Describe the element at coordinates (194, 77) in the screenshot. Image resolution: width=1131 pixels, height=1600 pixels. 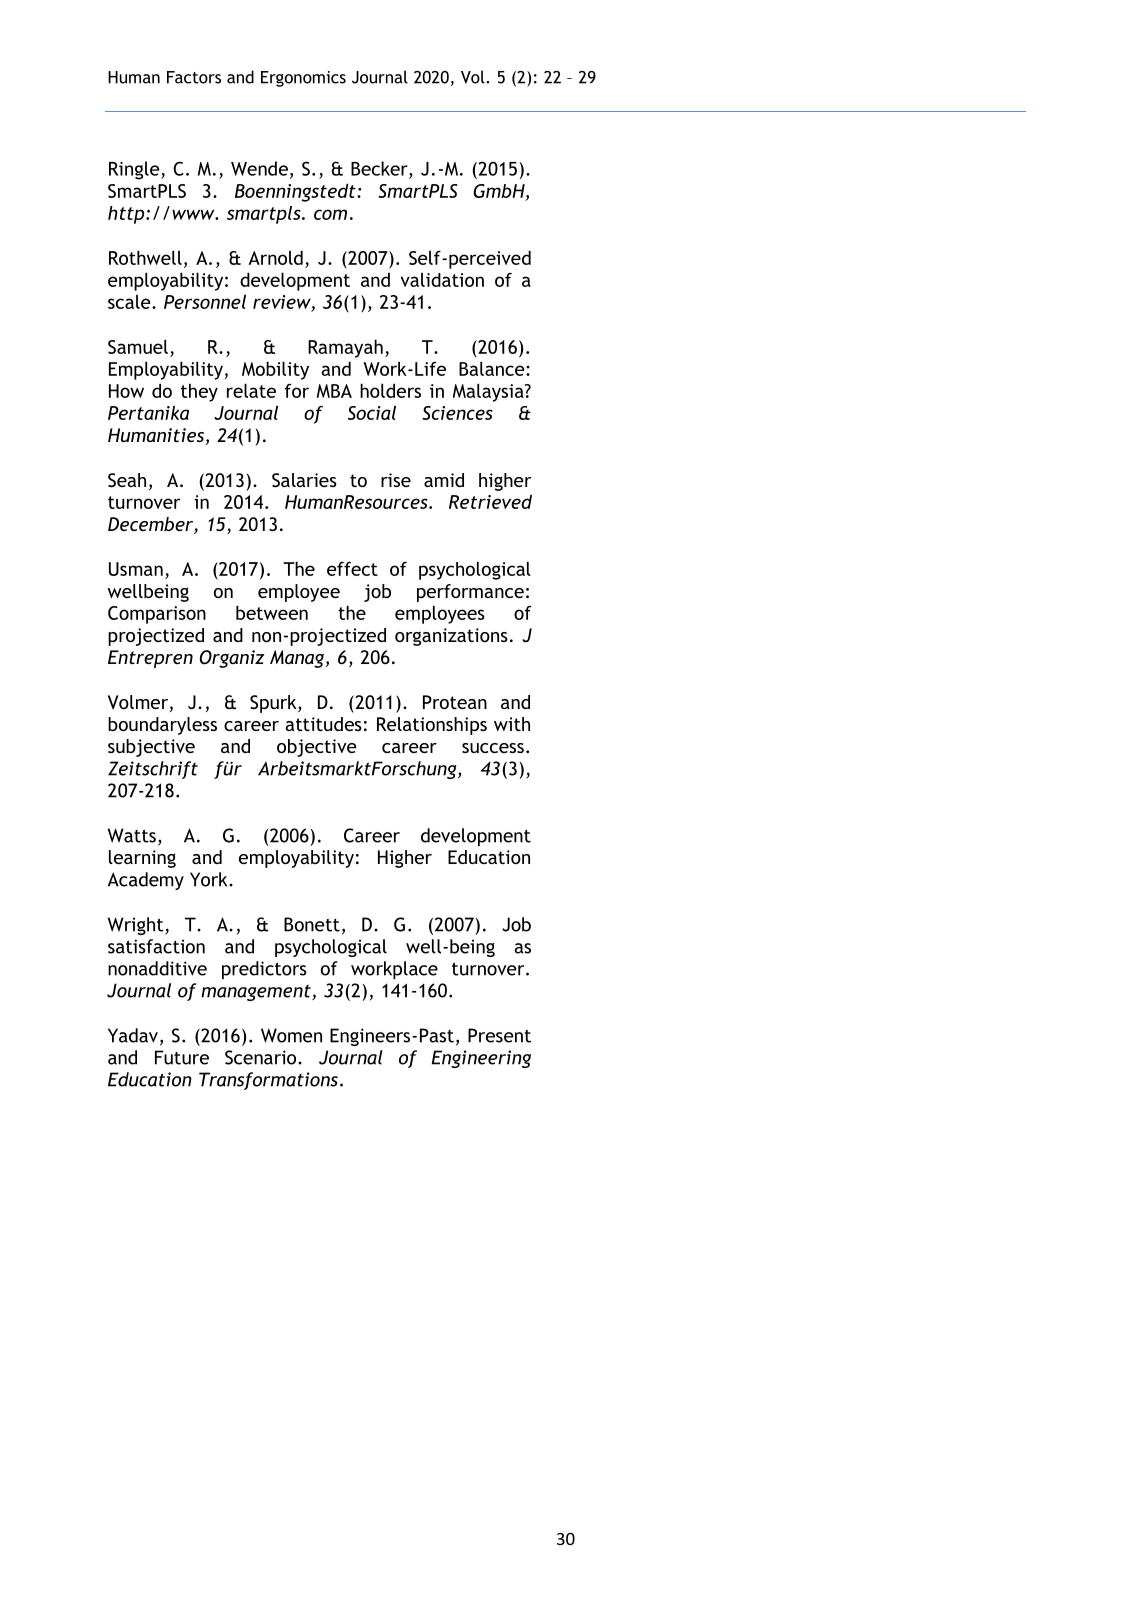
I see `Factors` at that location.
